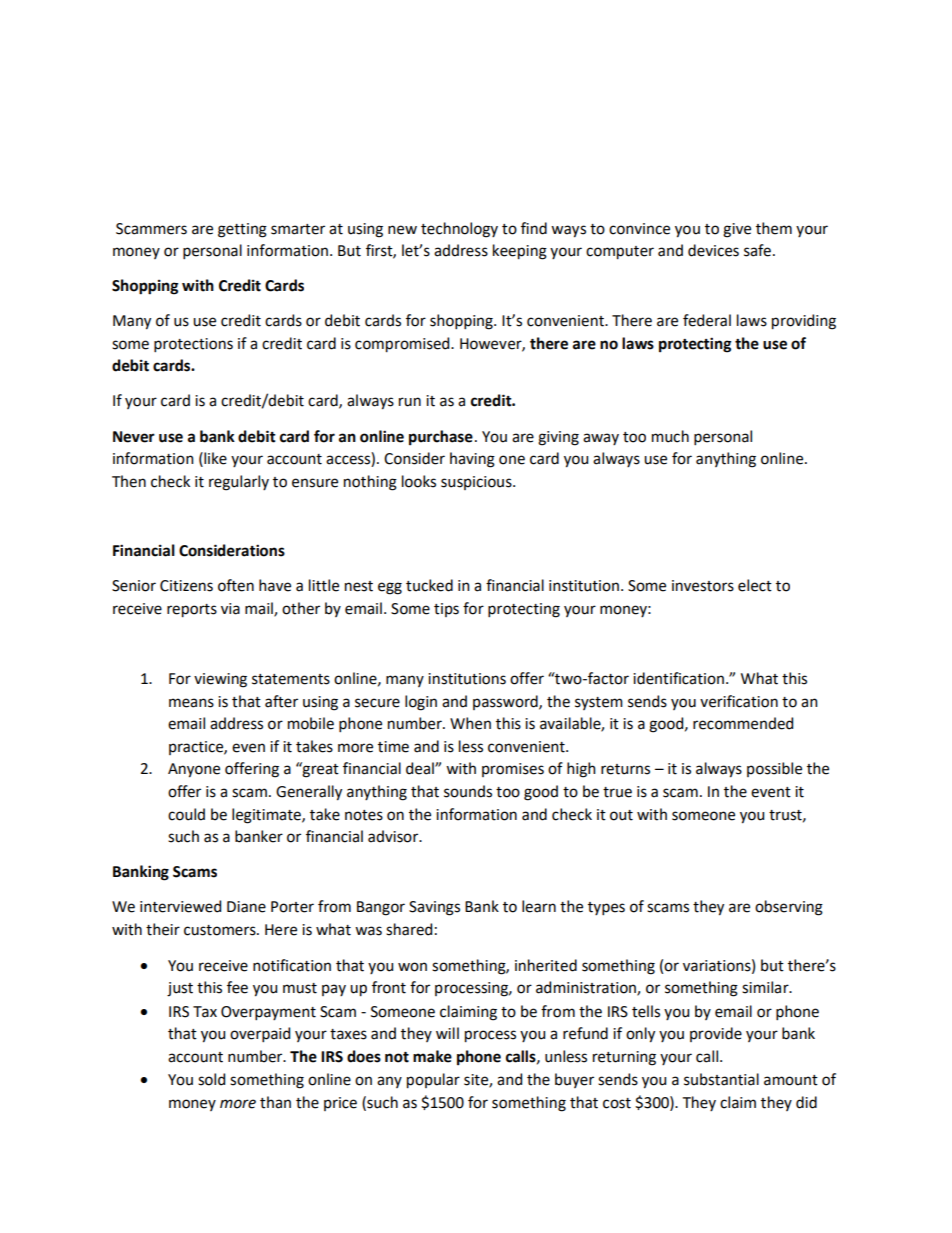 The height and width of the screenshot is (1233, 952). I want to click on identification, so click(678, 678).
